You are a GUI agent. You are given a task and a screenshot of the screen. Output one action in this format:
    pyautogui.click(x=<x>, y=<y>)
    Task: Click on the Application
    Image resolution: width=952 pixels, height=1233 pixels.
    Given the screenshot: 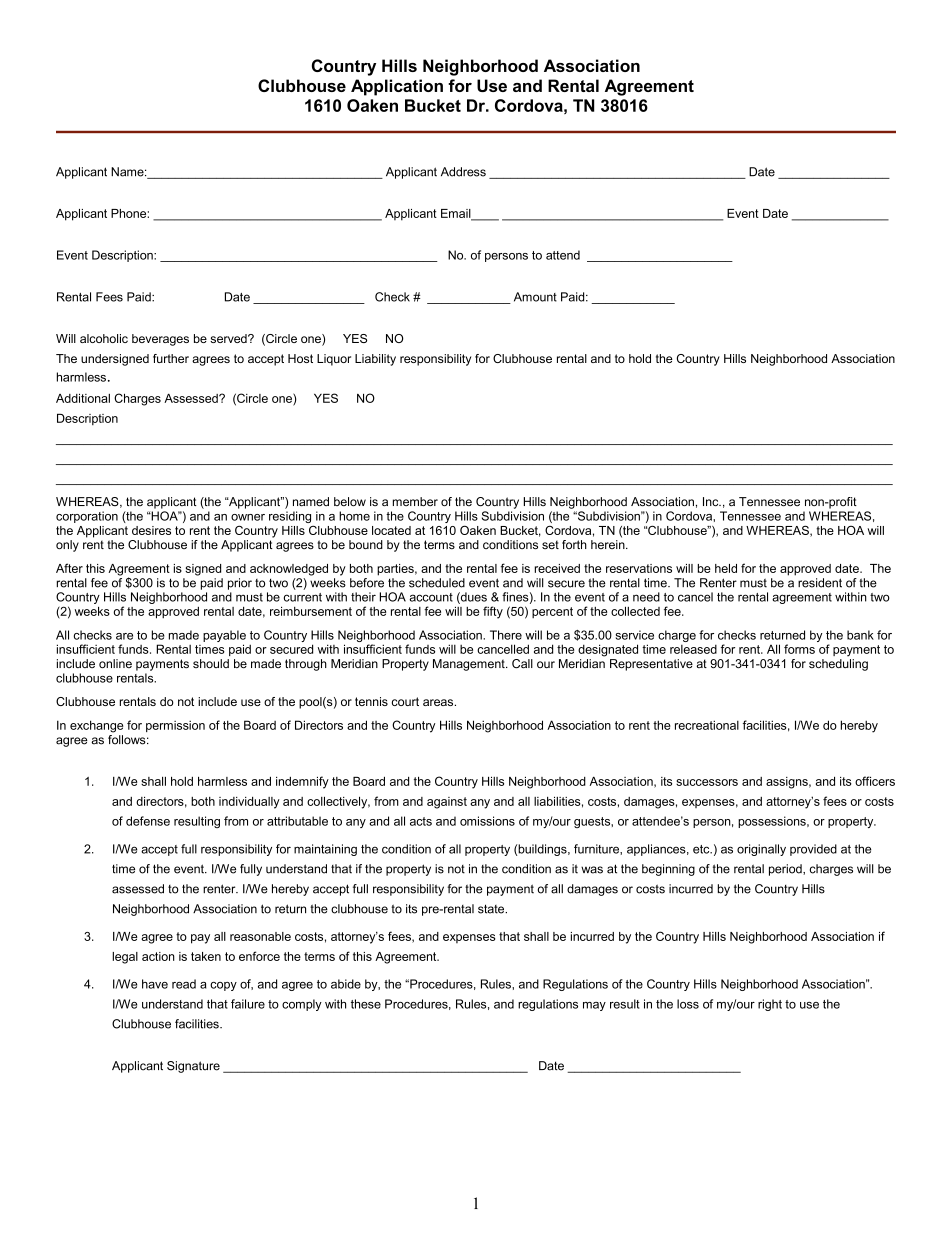 What is the action you would take?
    pyautogui.click(x=397, y=87)
